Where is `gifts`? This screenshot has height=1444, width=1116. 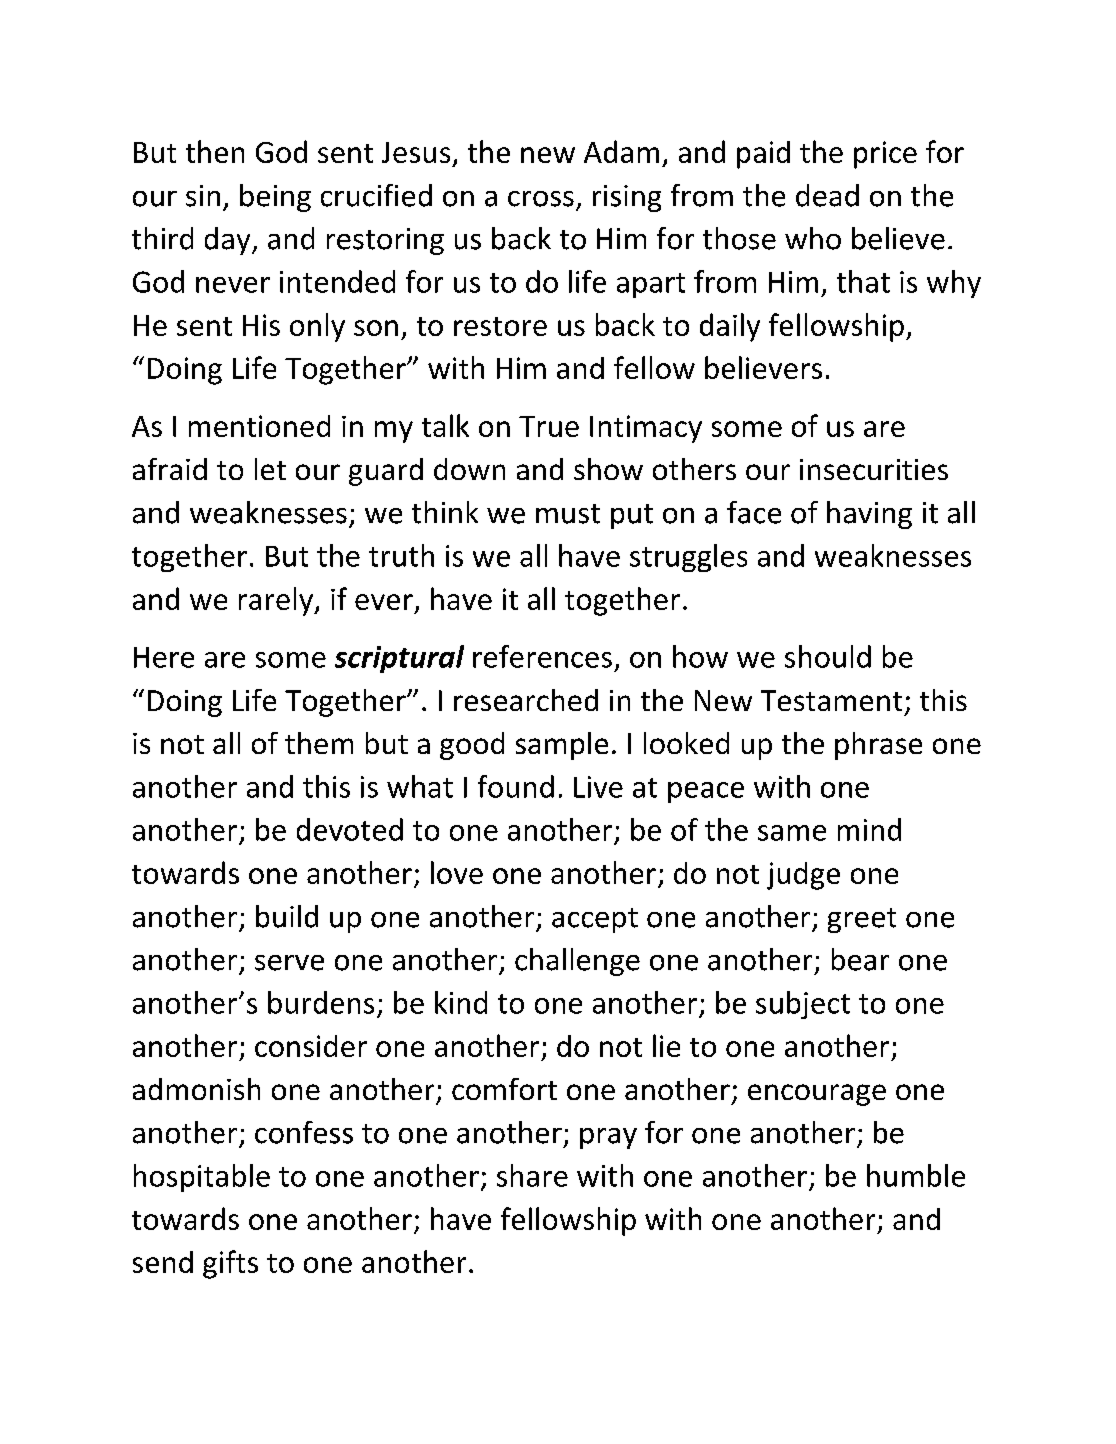
gifts is located at coordinates (230, 1264).
